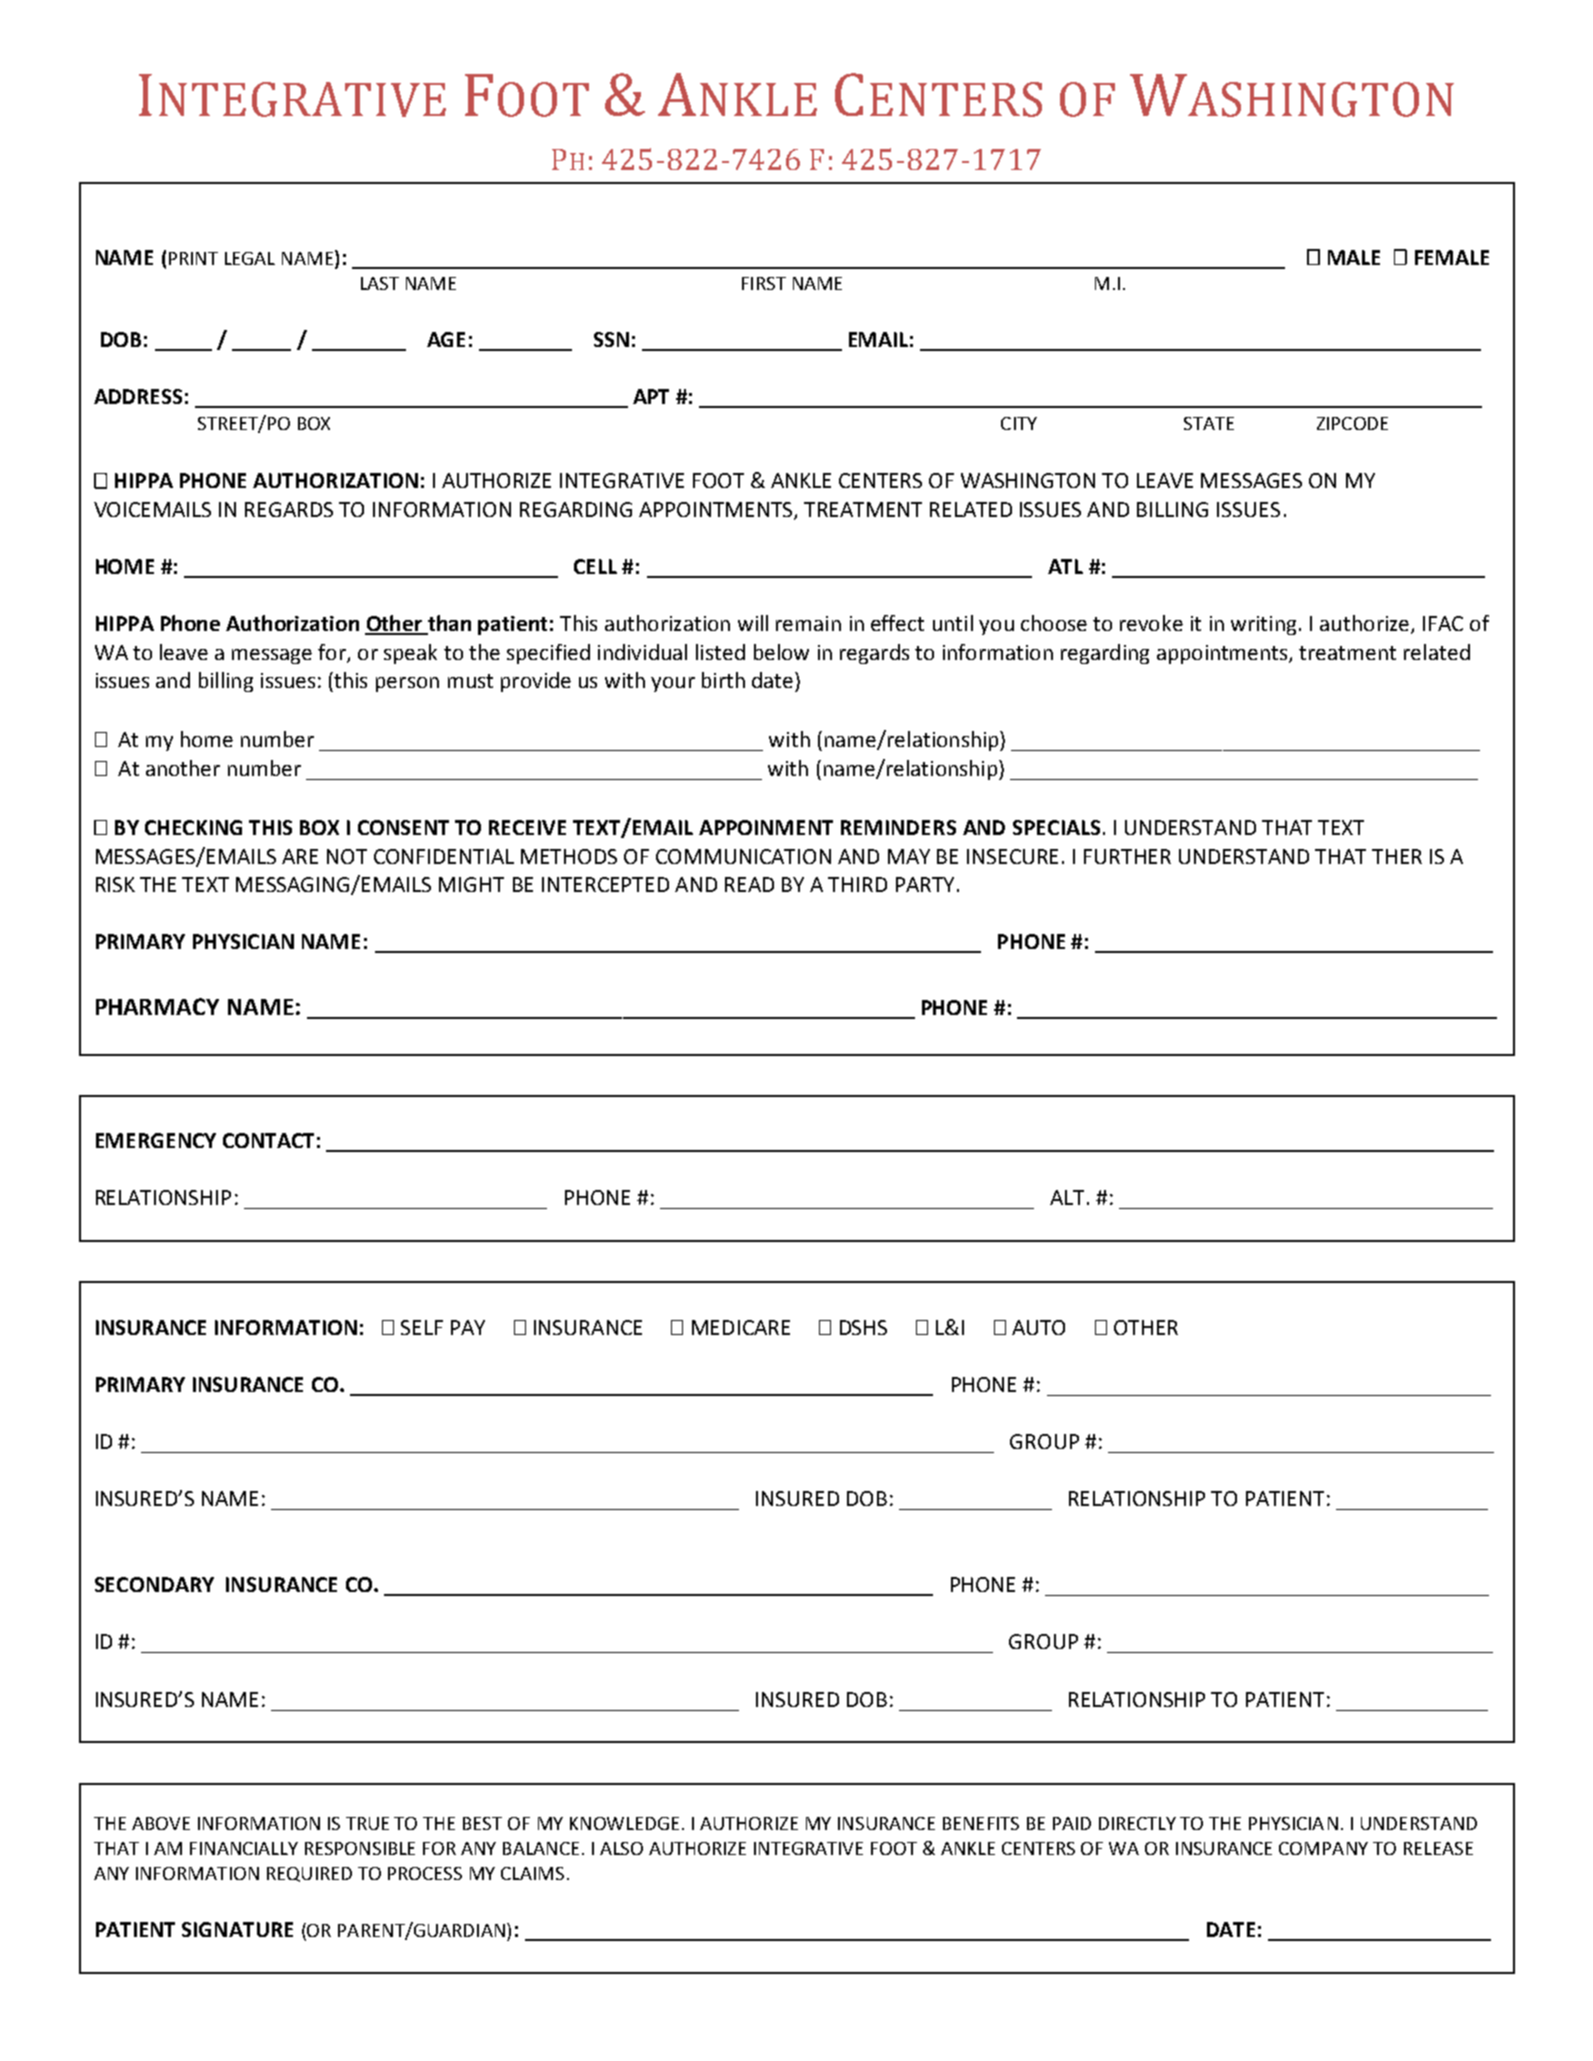 This screenshot has width=1593, height=2061. Describe the element at coordinates (1209, 423) in the screenshot. I see `STATE` at that location.
